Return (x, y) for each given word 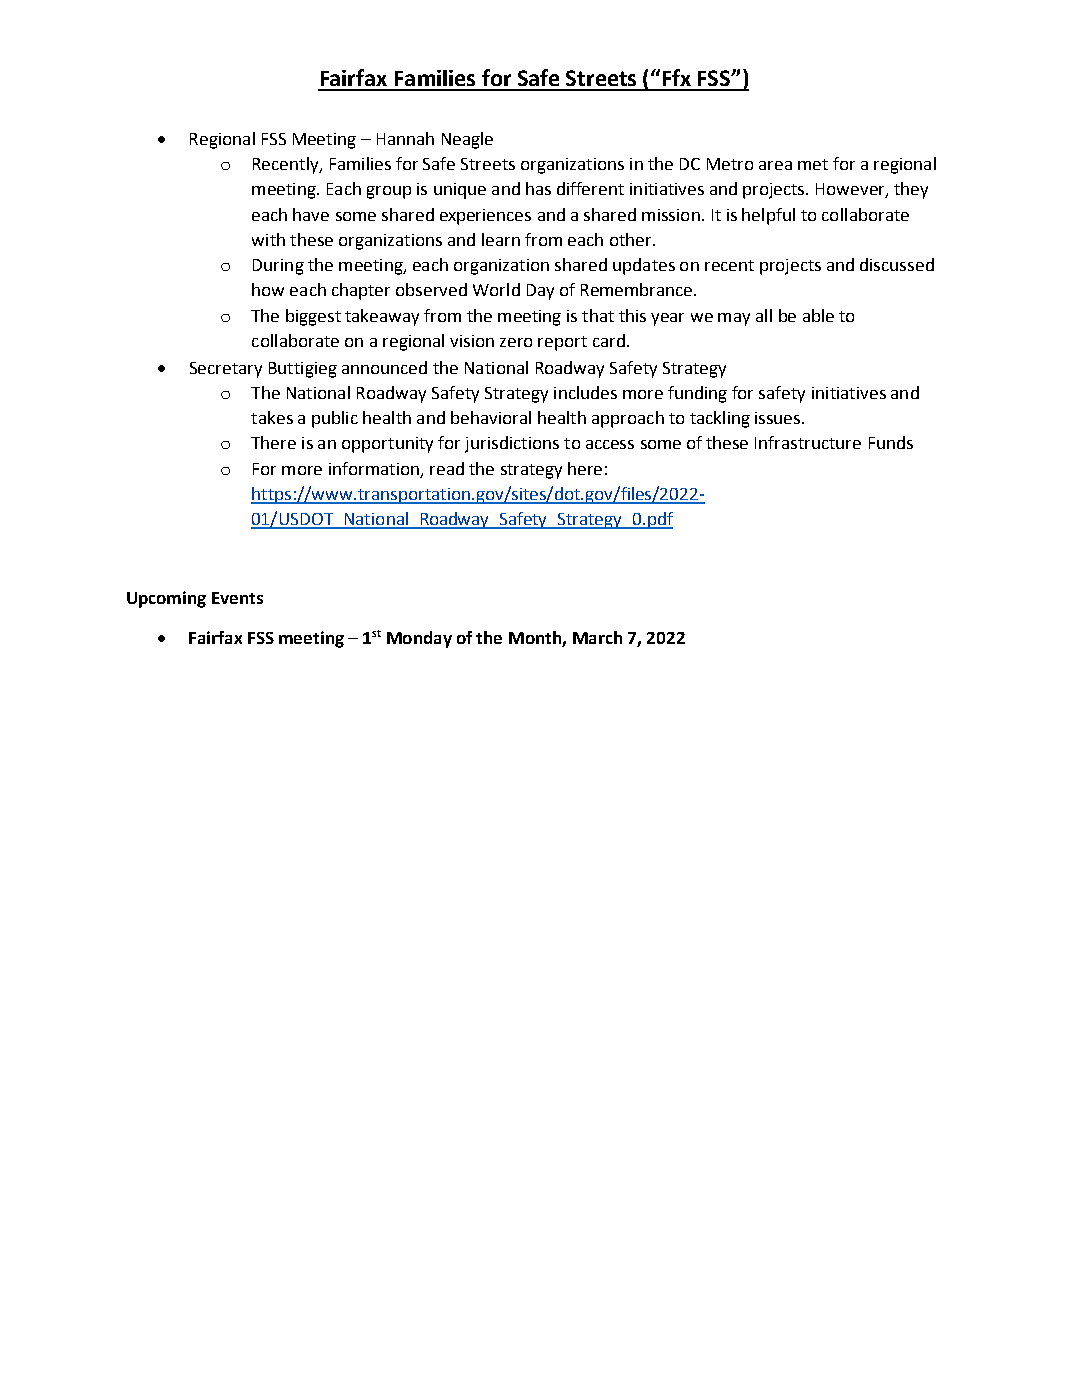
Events (237, 598)
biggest (313, 317)
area (775, 165)
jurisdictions (512, 444)
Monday (419, 639)
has (538, 188)
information (375, 469)
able (818, 315)
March (597, 637)
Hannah (405, 138)
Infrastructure (808, 442)
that (598, 315)
